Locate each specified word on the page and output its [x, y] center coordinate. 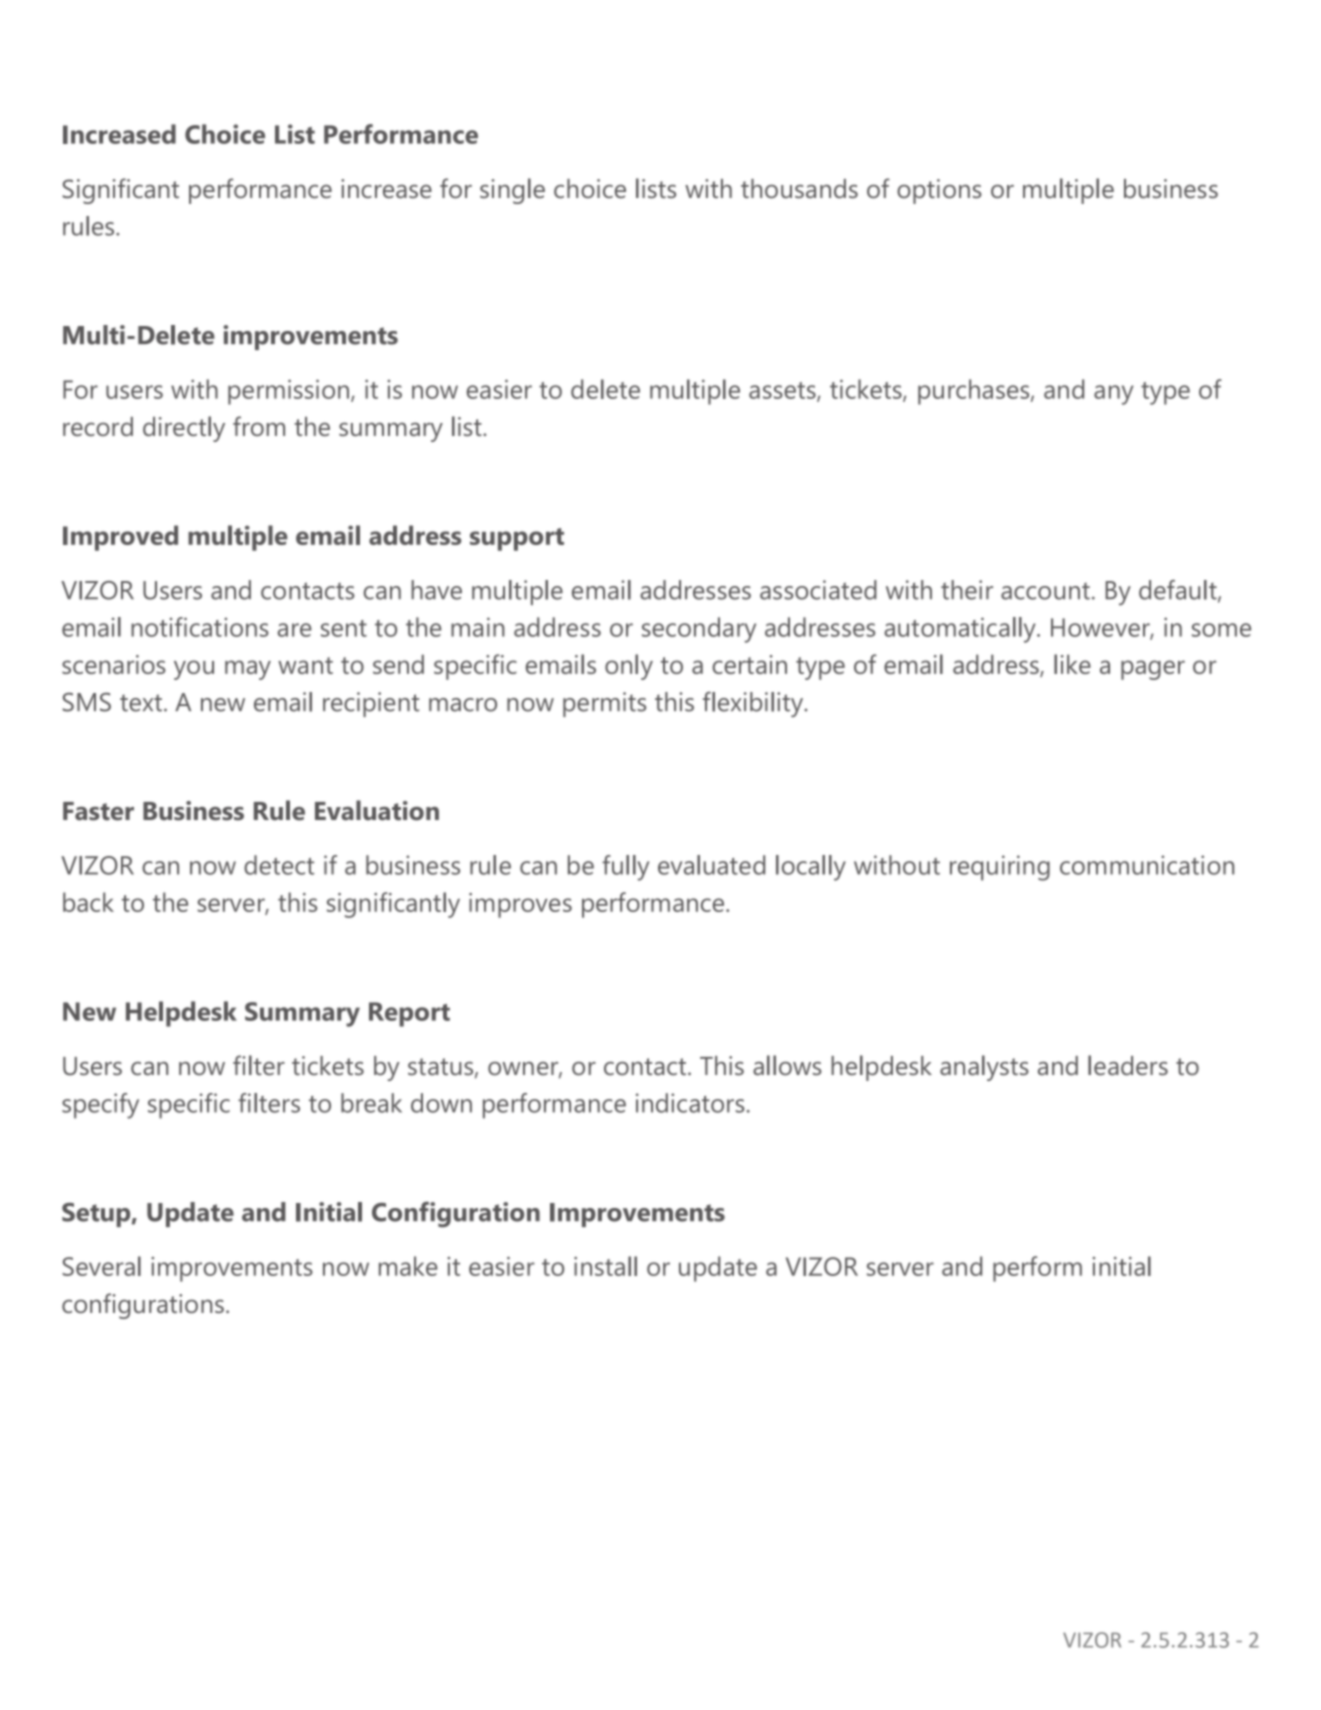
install [605, 1266]
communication [1147, 865]
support [517, 539]
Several [101, 1266]
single [512, 191]
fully [625, 868]
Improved [120, 538]
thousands [799, 188]
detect [279, 865]
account [1045, 591]
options [939, 191]
